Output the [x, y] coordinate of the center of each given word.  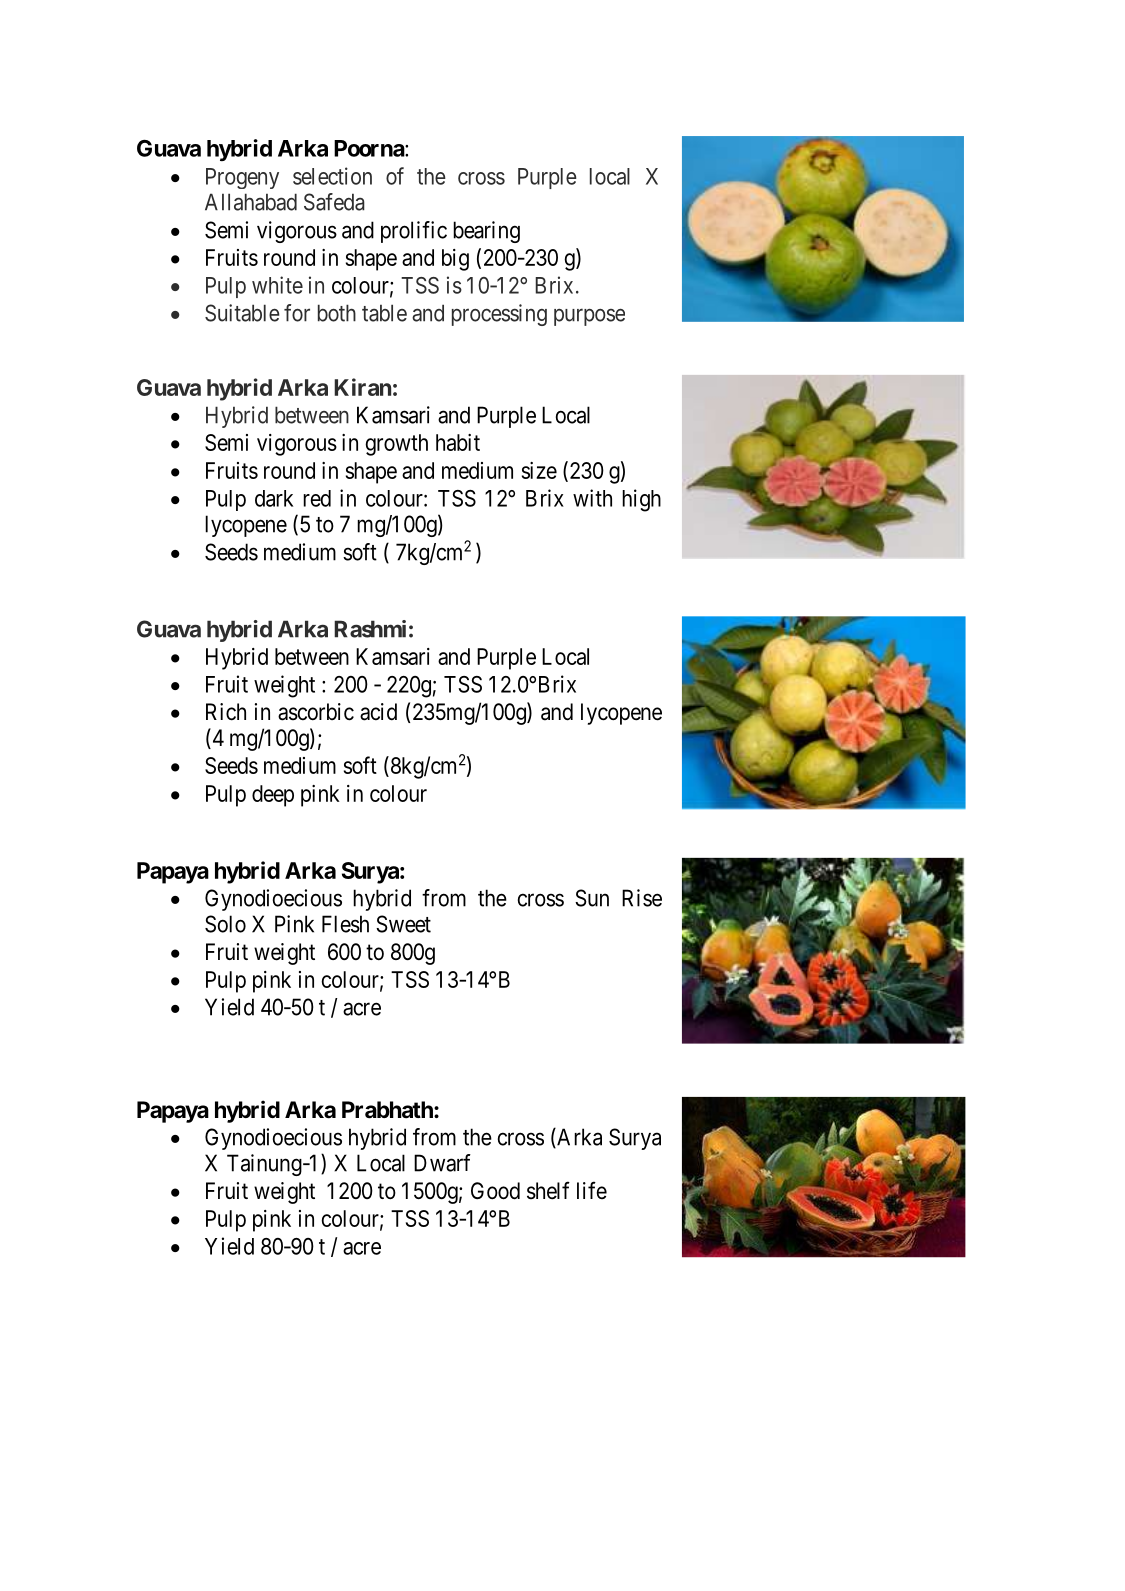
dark [274, 498]
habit [458, 442]
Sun [592, 898]
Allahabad [251, 202]
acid [378, 712]
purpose [589, 317]
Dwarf [442, 1163]
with [592, 498]
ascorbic [316, 712]
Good [495, 1191]
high [641, 500]
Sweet [403, 924]
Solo [225, 924]
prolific [414, 232]
